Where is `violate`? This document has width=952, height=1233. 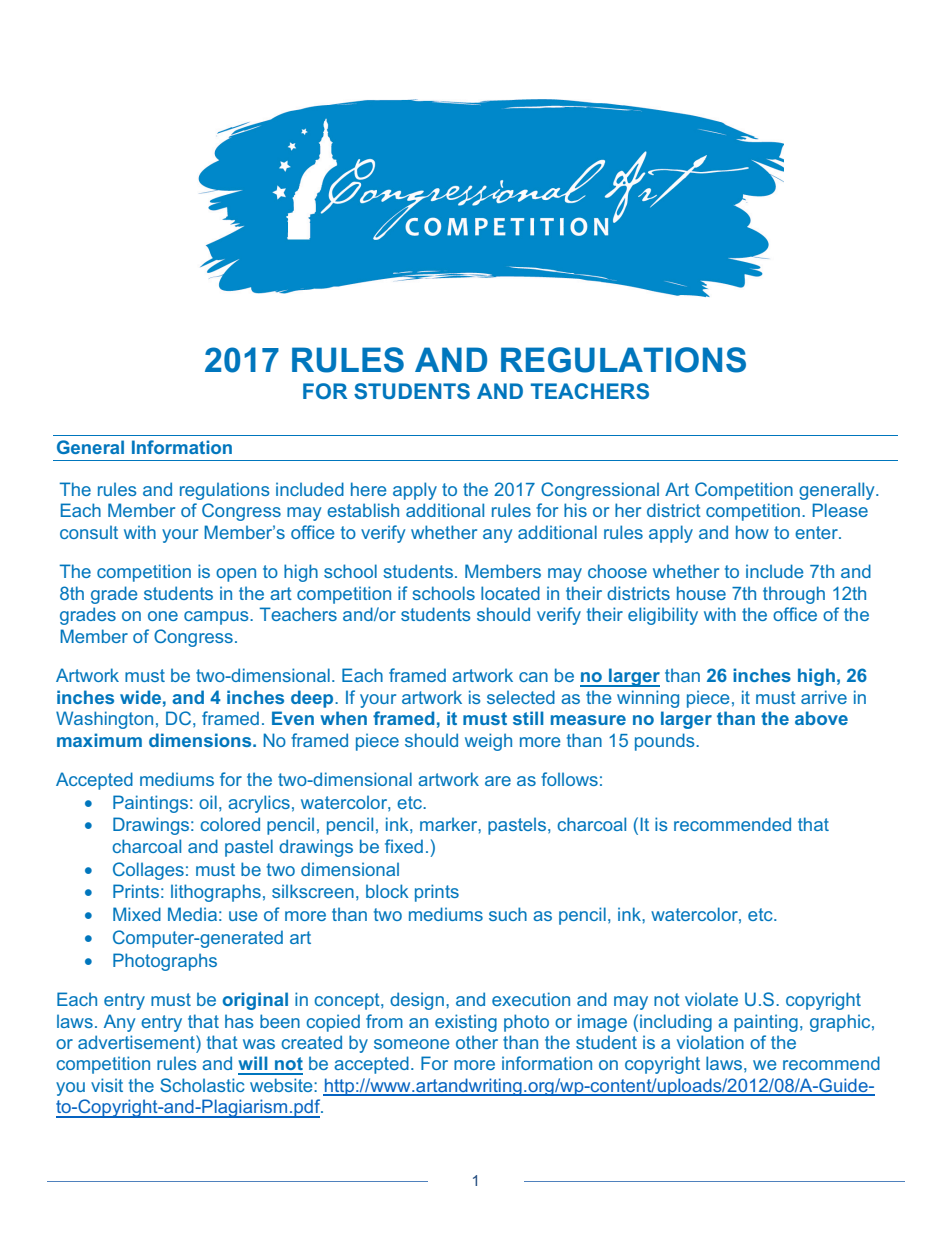 violate is located at coordinates (711, 999).
